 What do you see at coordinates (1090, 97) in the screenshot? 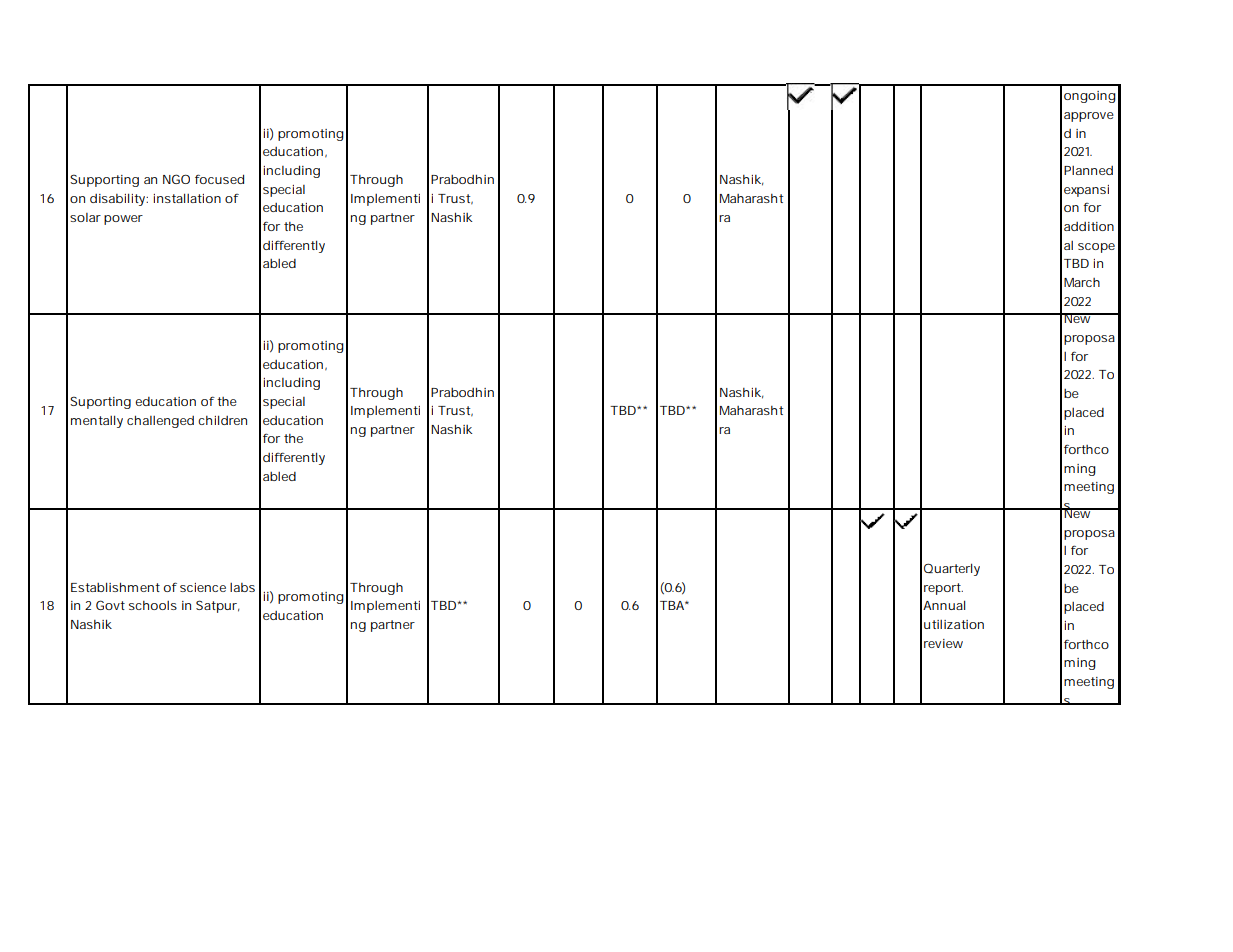
I see `ongoing` at bounding box center [1090, 97].
